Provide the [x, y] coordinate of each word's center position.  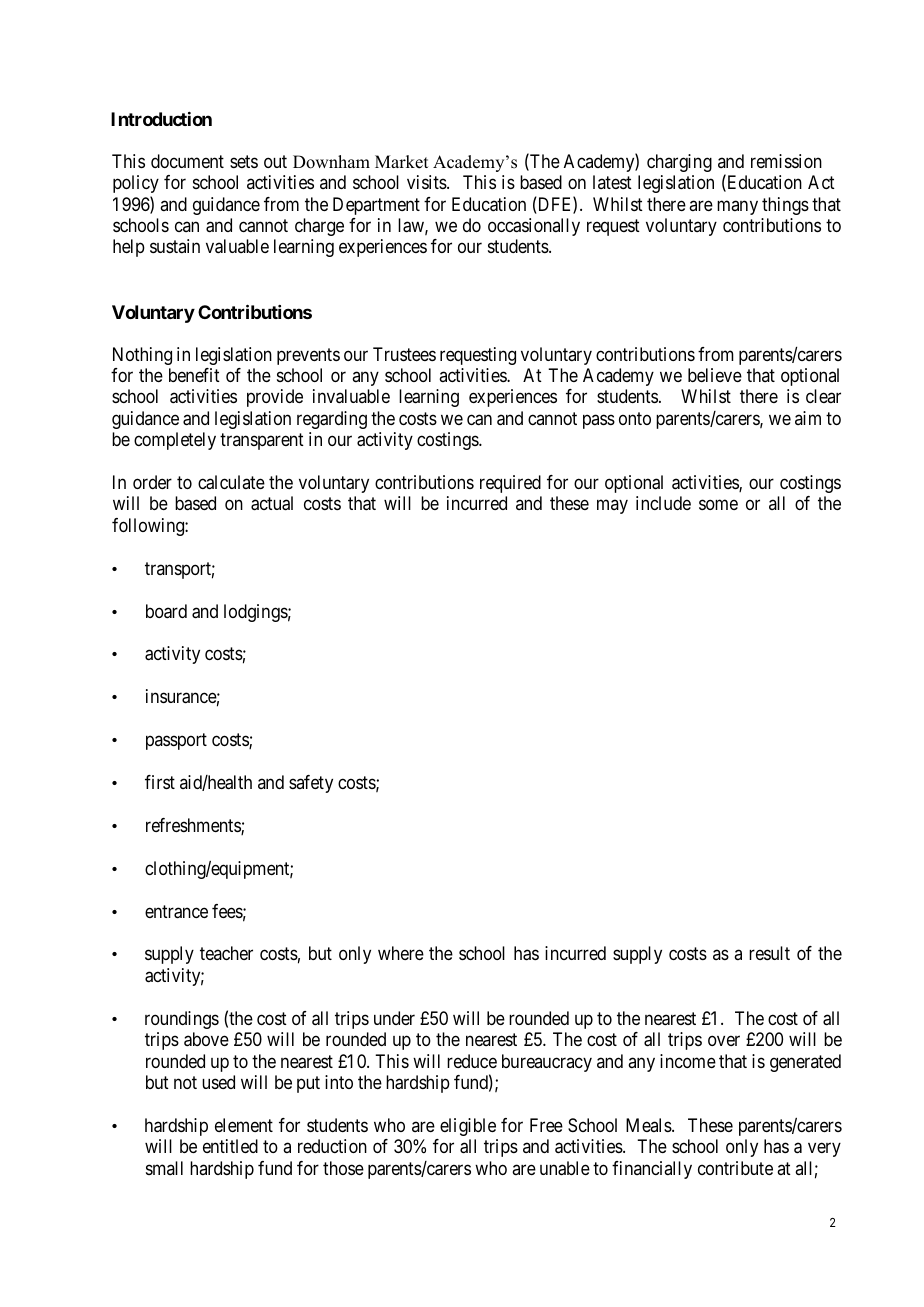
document [187, 161]
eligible [468, 1127]
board [166, 611]
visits [427, 182]
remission [786, 161]
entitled [230, 1146]
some [718, 505]
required [510, 484]
